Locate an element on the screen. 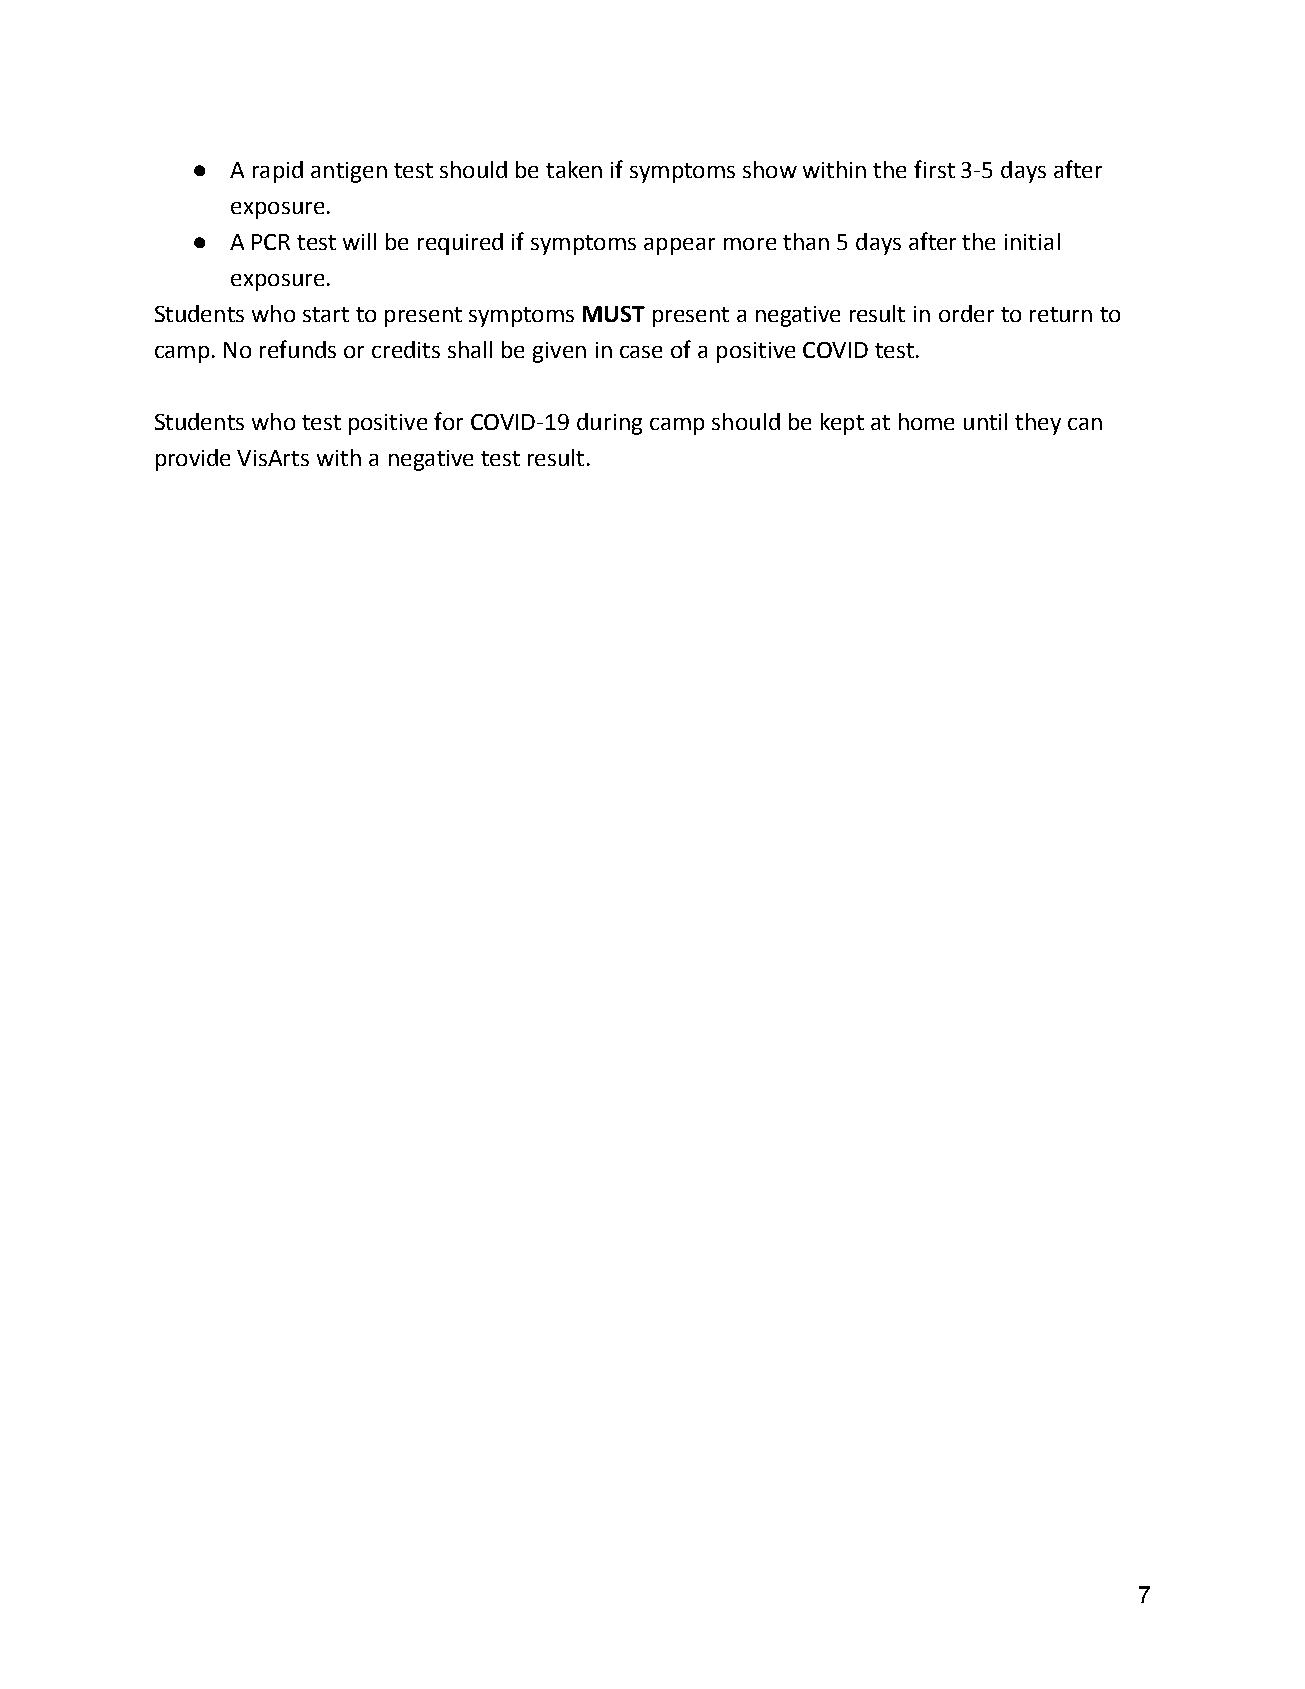 Image resolution: width=1305 pixels, height=1689 pixels. first is located at coordinates (934, 169).
